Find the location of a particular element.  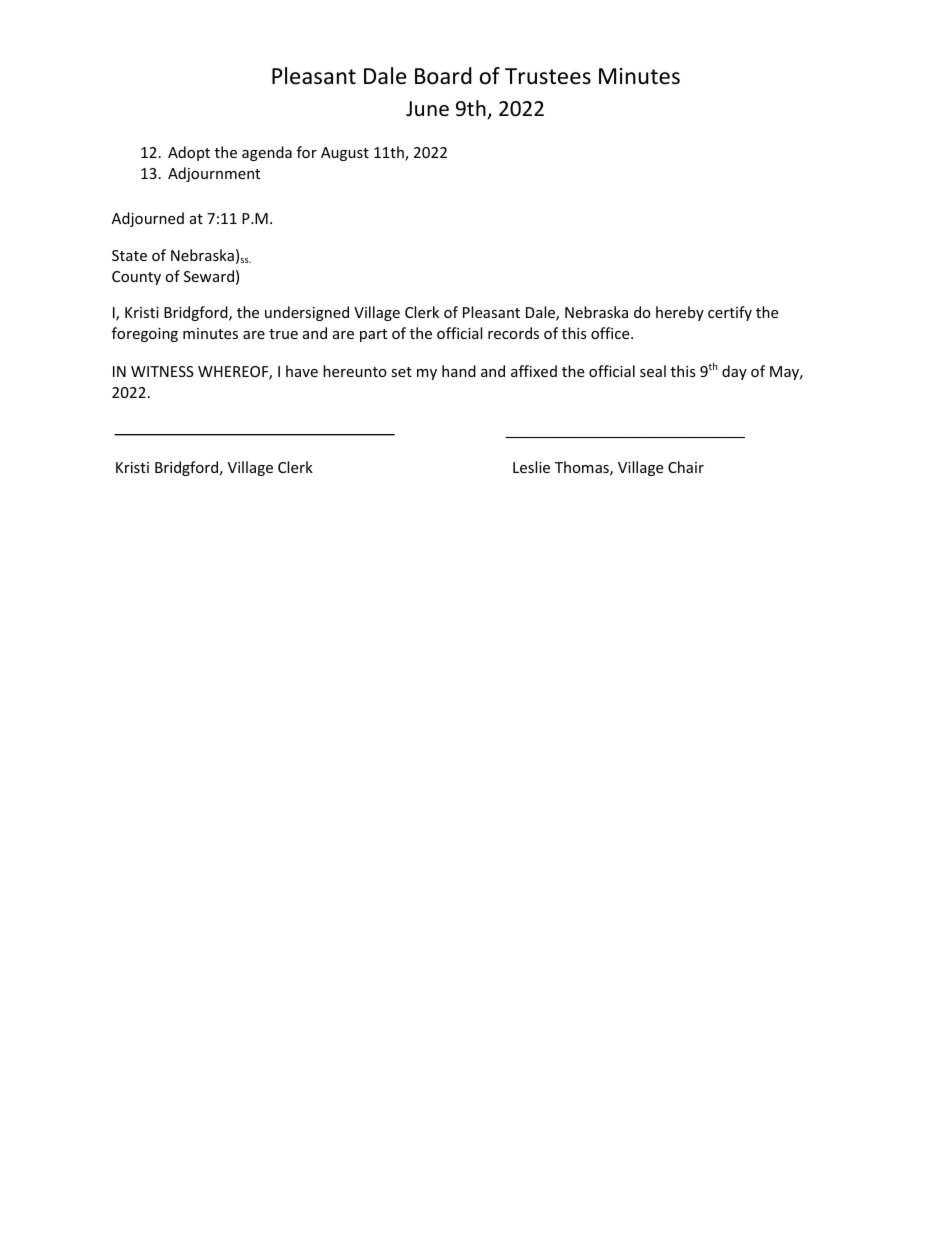

Seward is located at coordinates (209, 276).
